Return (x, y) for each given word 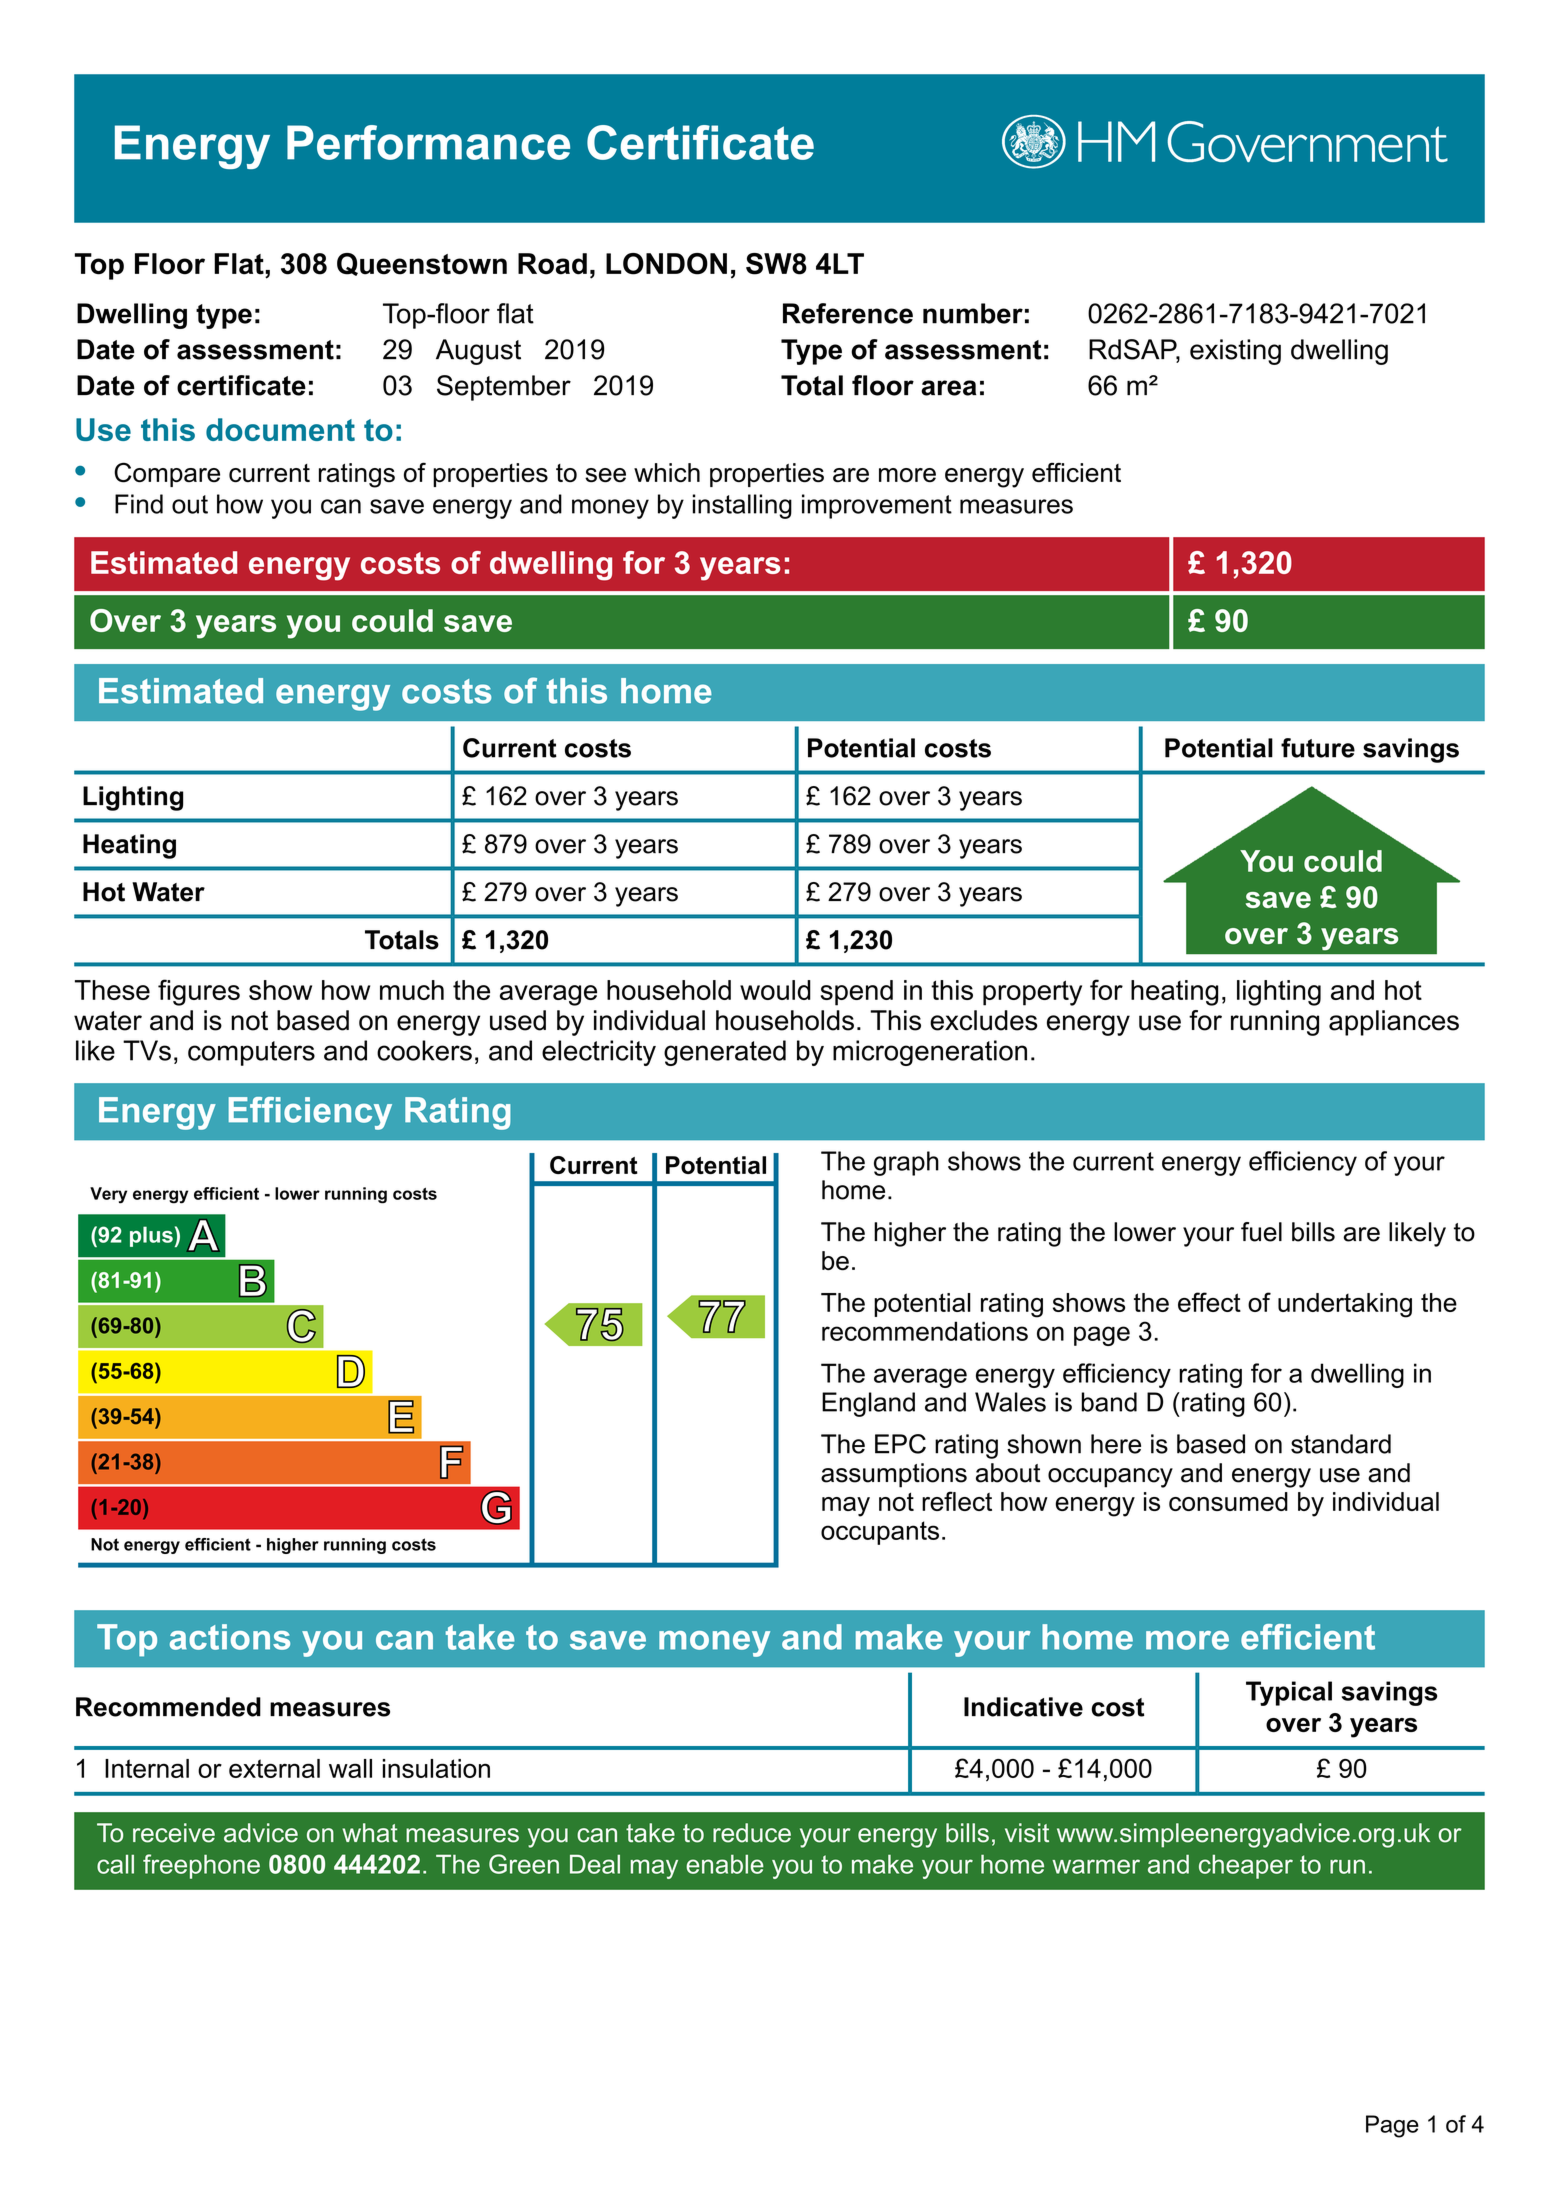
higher (910, 1234)
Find (139, 504)
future (1318, 748)
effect (1209, 1302)
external (274, 1768)
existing (1235, 352)
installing (742, 506)
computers (251, 1053)
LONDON (666, 264)
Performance (428, 142)
